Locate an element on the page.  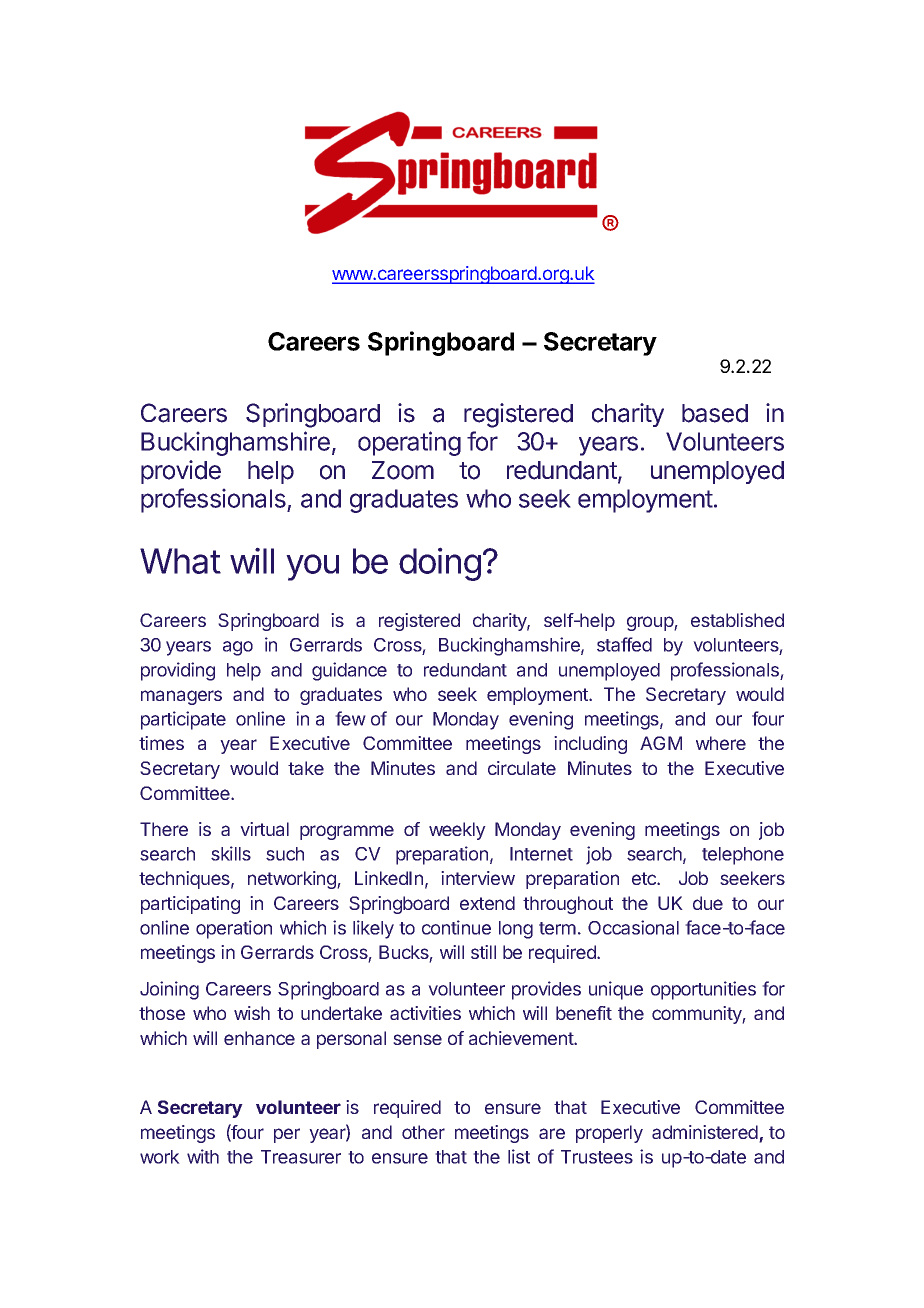
opportunities is located at coordinates (703, 990).
